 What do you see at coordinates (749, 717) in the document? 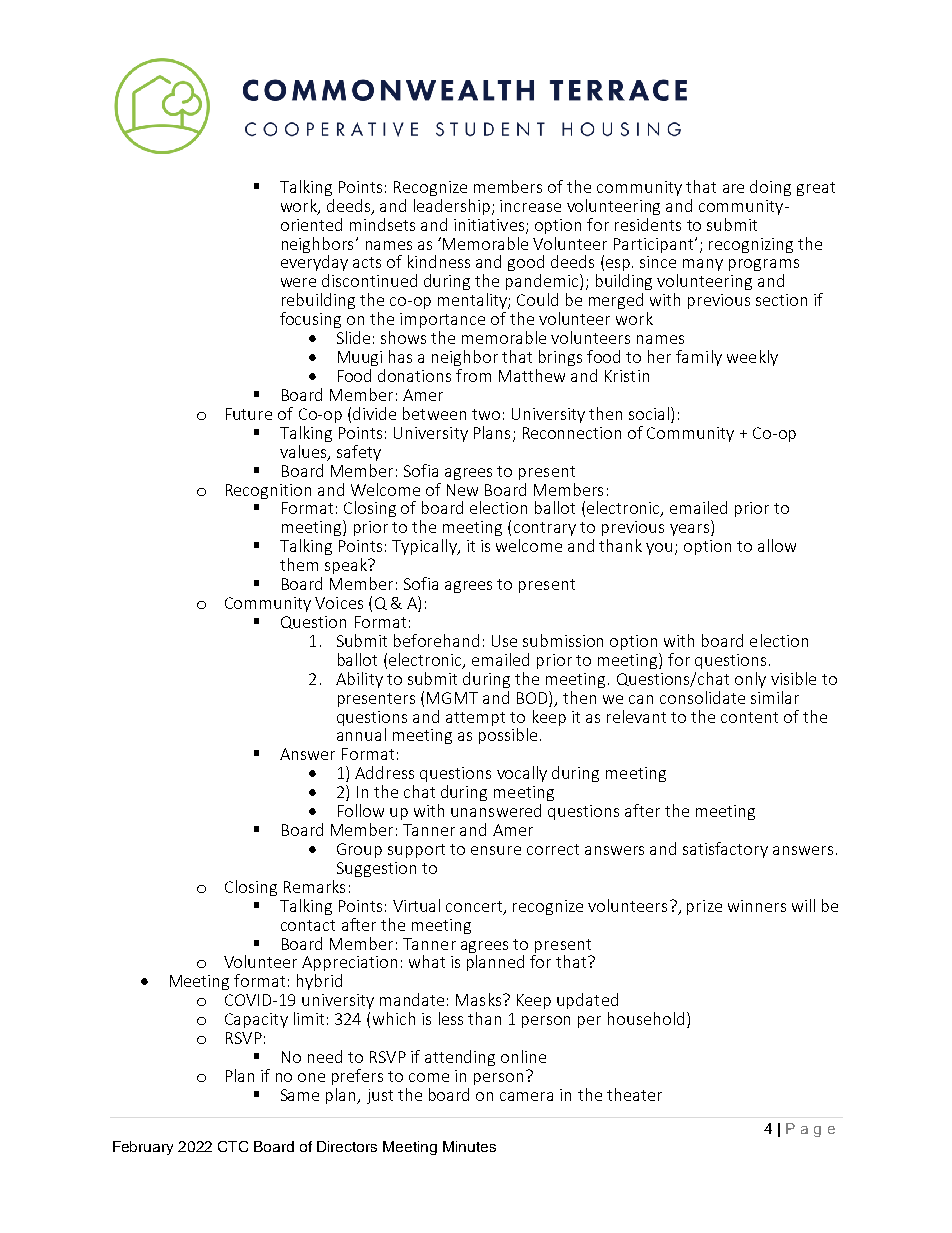
I see `content` at bounding box center [749, 717].
